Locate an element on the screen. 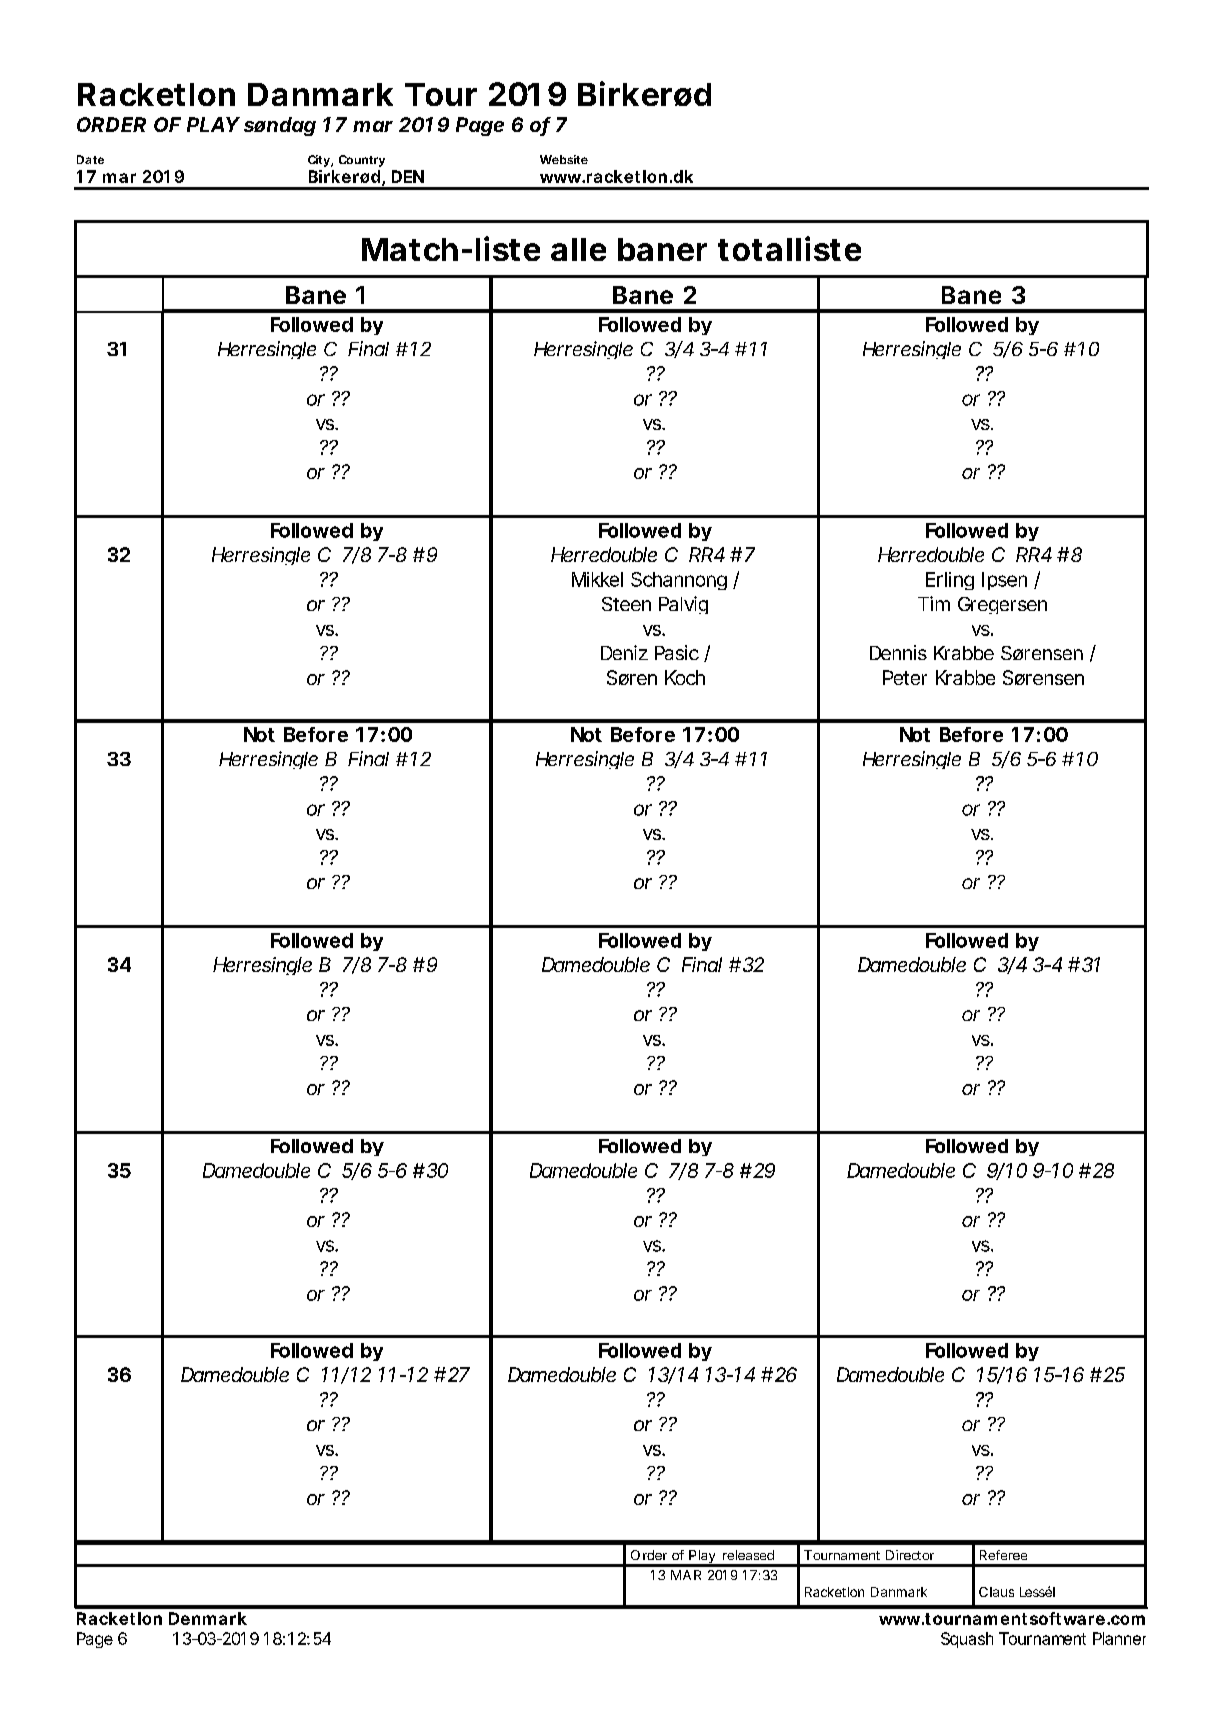 This screenshot has width=1218, height=1724. Denmark is located at coordinates (208, 1618).
